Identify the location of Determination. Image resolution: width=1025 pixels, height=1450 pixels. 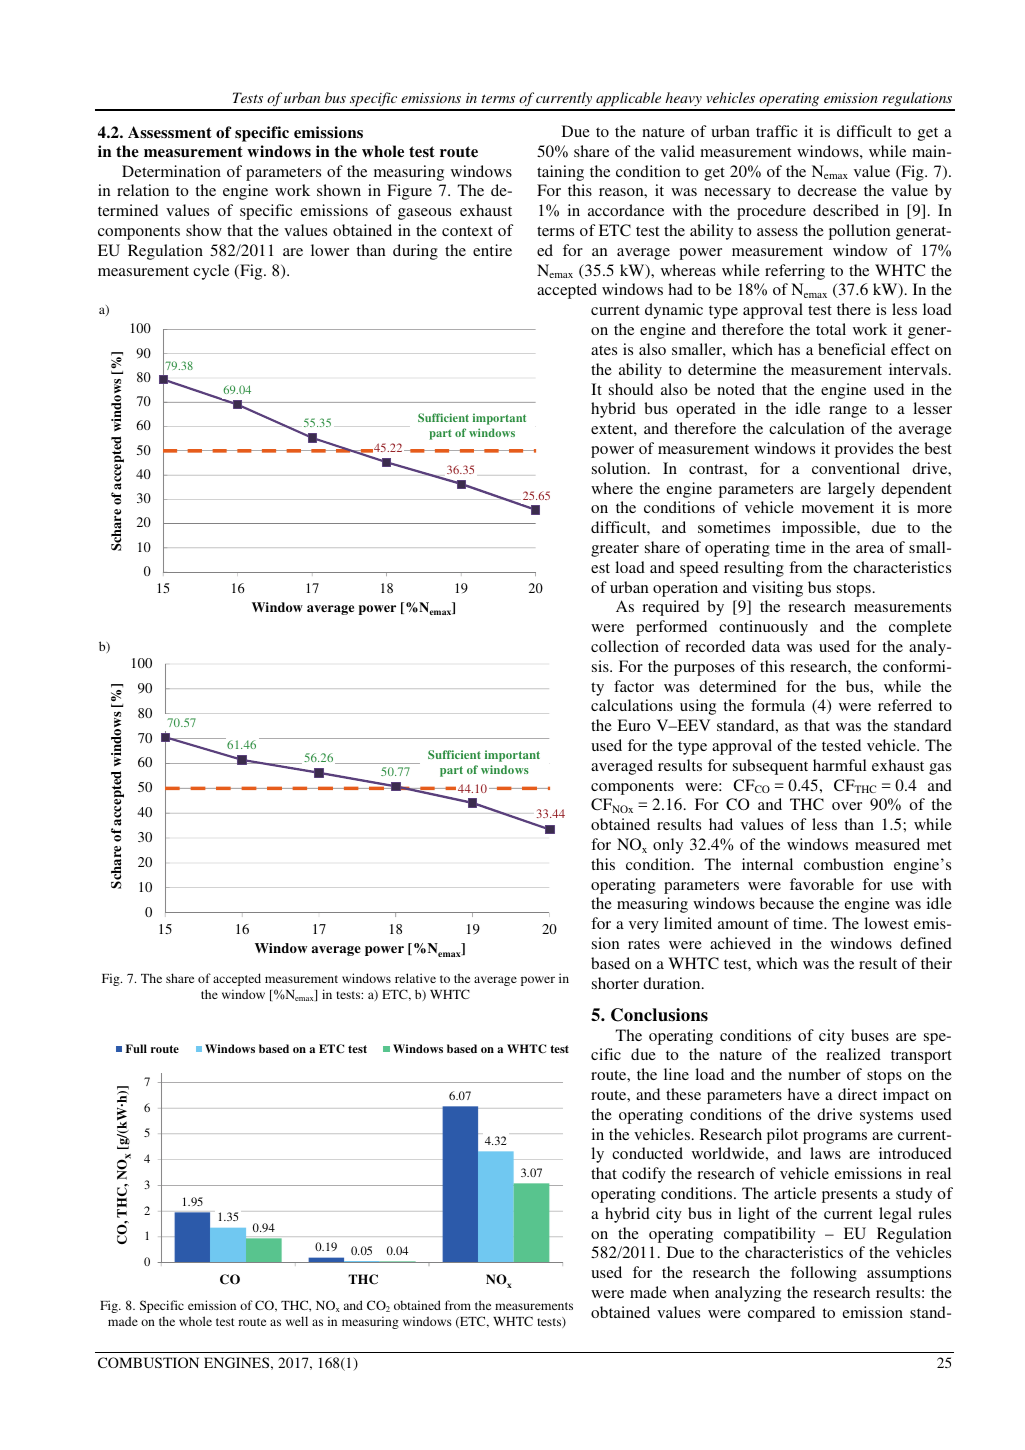
(171, 171).
